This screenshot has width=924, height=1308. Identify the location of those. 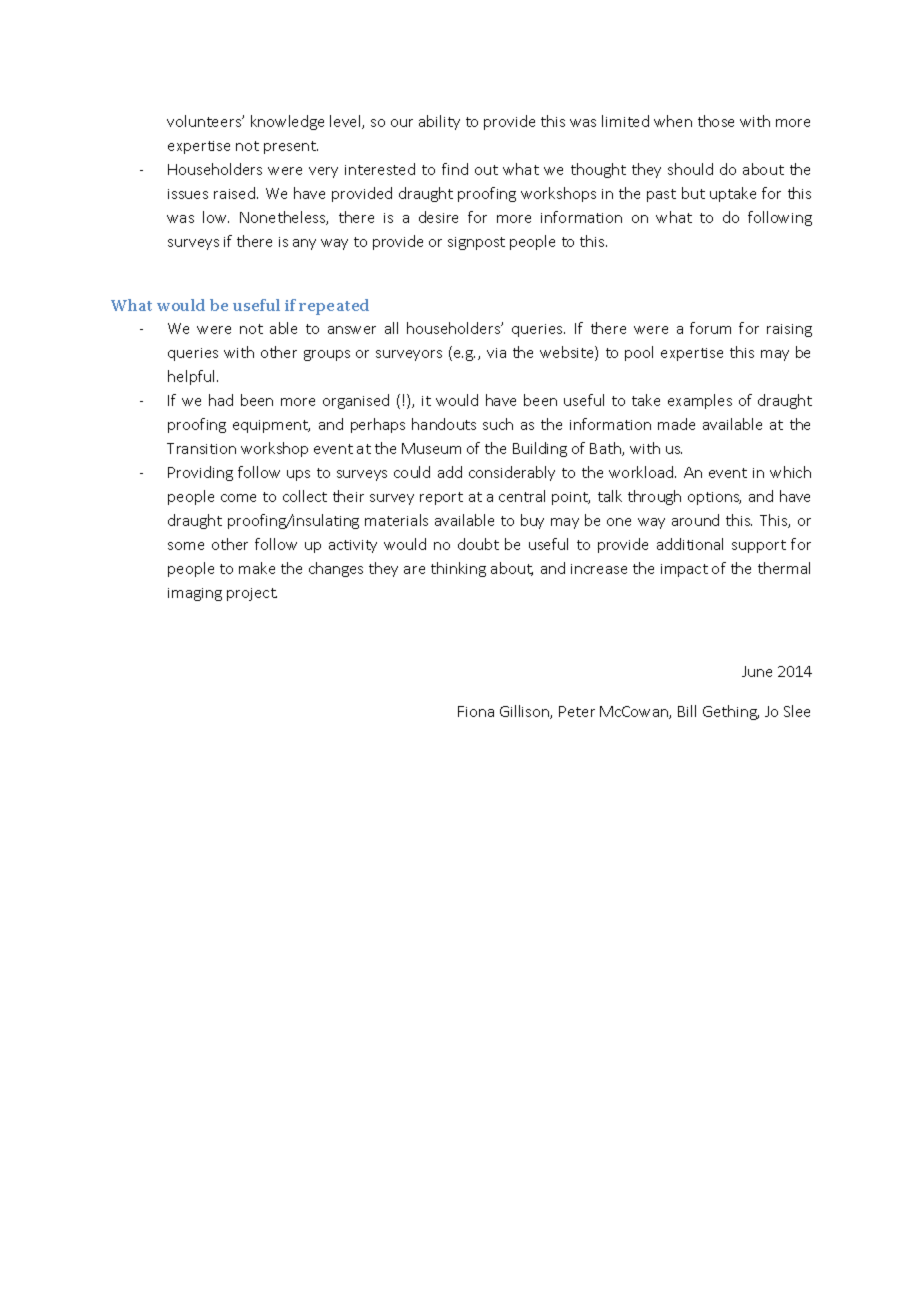
(716, 121).
